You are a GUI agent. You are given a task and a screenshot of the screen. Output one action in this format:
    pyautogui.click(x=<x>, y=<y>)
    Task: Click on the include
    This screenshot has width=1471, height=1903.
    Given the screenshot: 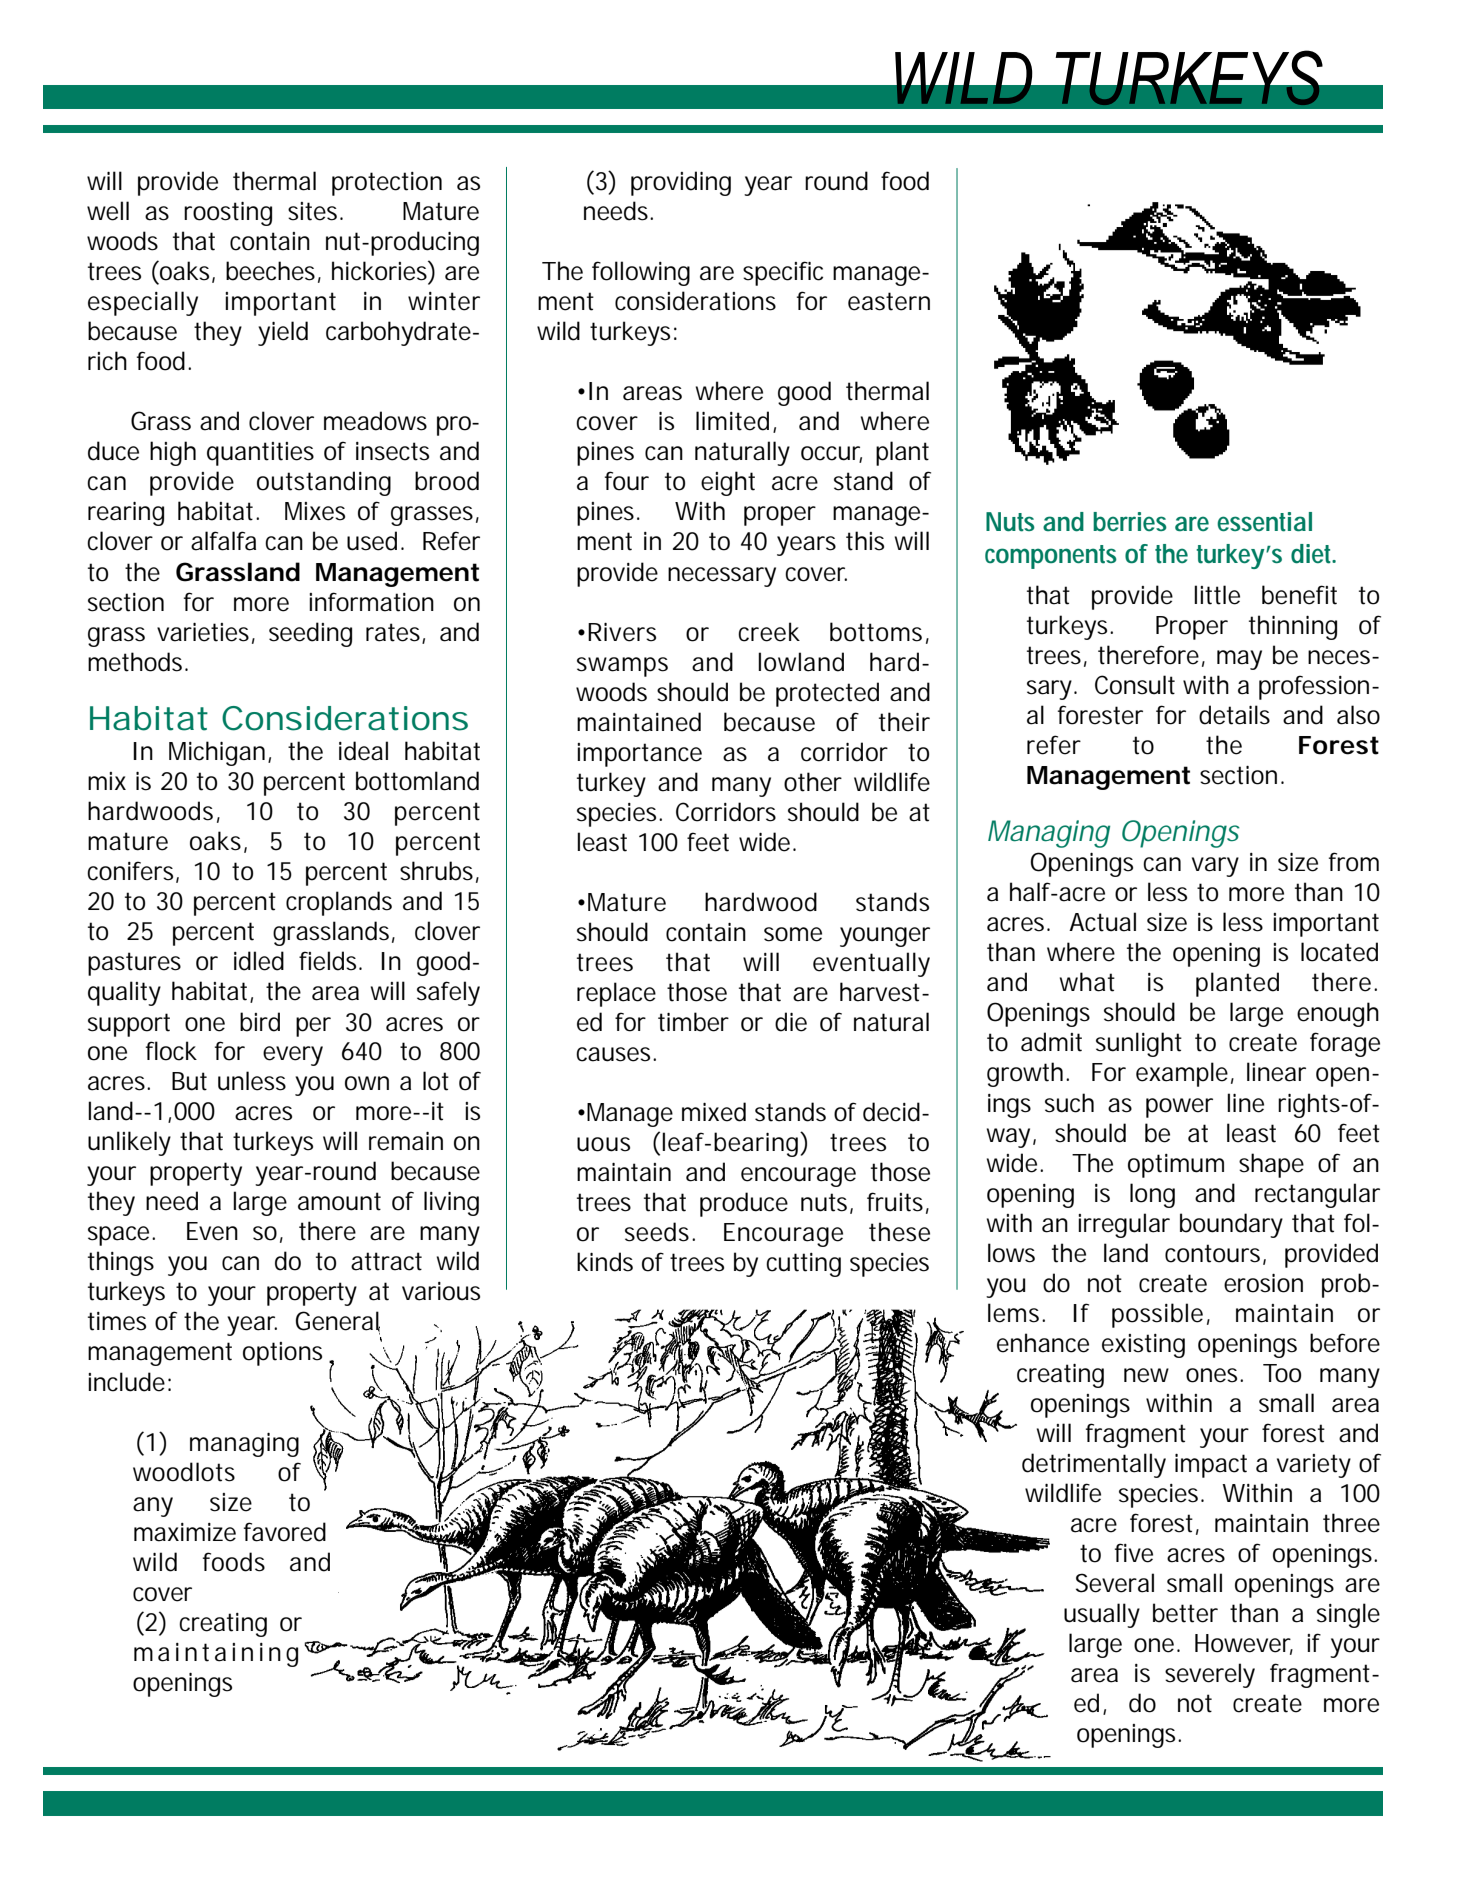 What is the action you would take?
    pyautogui.click(x=126, y=1382)
